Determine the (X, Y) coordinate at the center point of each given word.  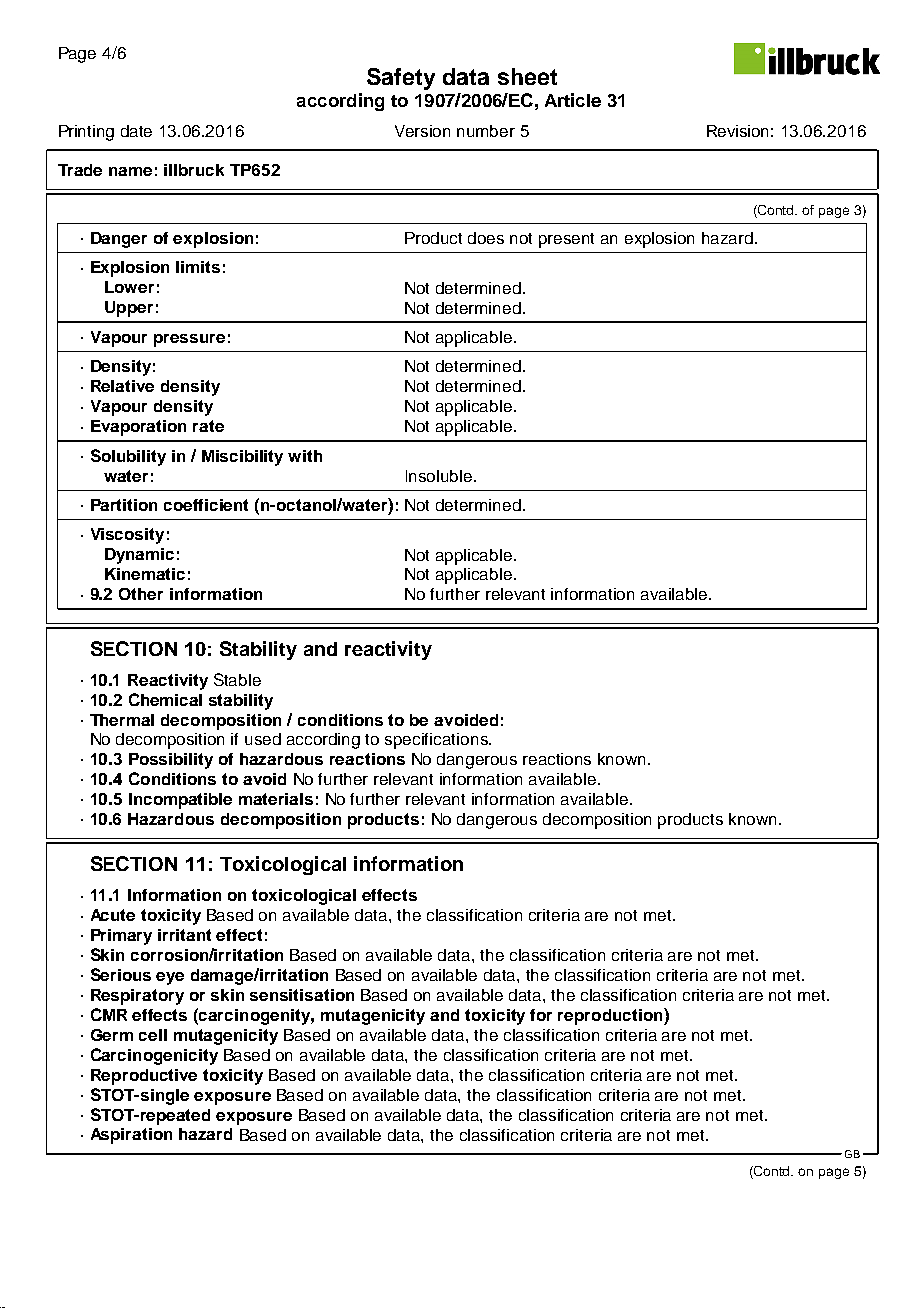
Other (141, 594)
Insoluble (440, 476)
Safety (401, 79)
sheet (527, 76)
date (136, 131)
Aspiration (131, 1136)
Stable (237, 679)
